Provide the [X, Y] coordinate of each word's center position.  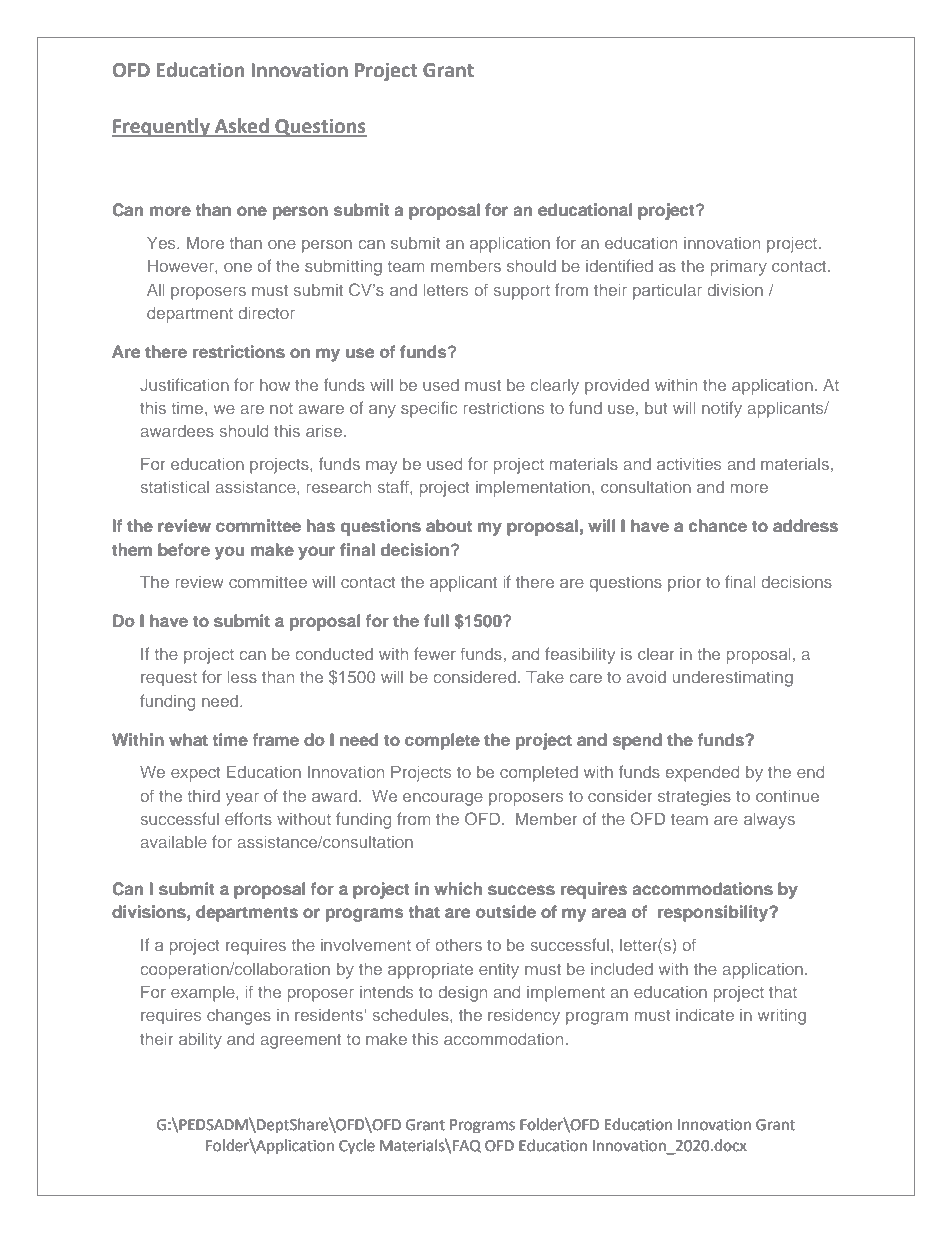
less [242, 677]
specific [429, 409]
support [522, 292]
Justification [184, 384]
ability [200, 1041]
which [458, 888]
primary [738, 268]
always [769, 821]
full [436, 620]
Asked [242, 127]
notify [722, 409]
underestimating [733, 679]
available [173, 842]
